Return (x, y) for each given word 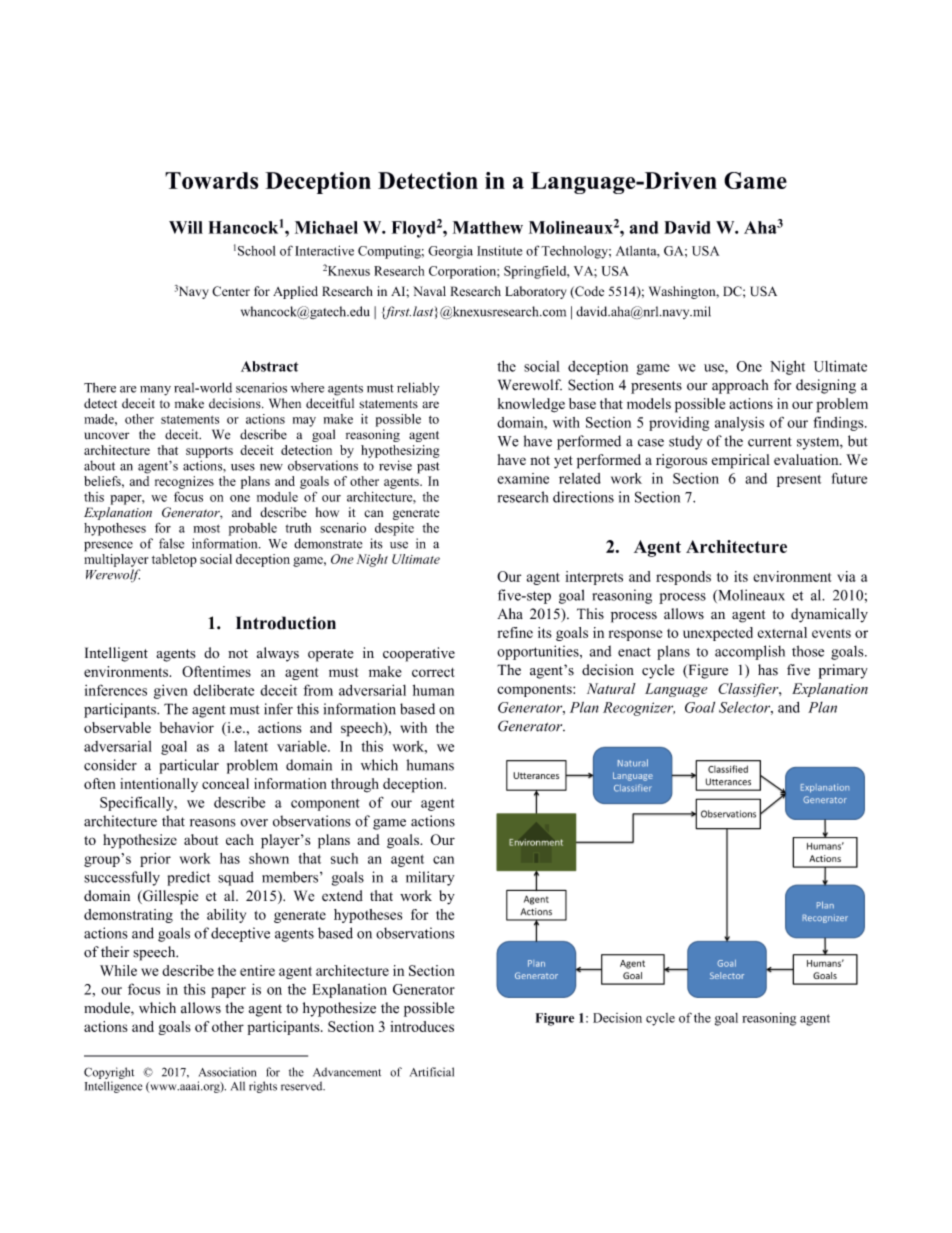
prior (155, 860)
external (782, 632)
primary (843, 671)
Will (186, 227)
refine (515, 632)
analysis (739, 424)
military (430, 878)
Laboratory (535, 292)
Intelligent (116, 654)
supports (209, 452)
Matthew (488, 227)
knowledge (531, 405)
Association (227, 1072)
